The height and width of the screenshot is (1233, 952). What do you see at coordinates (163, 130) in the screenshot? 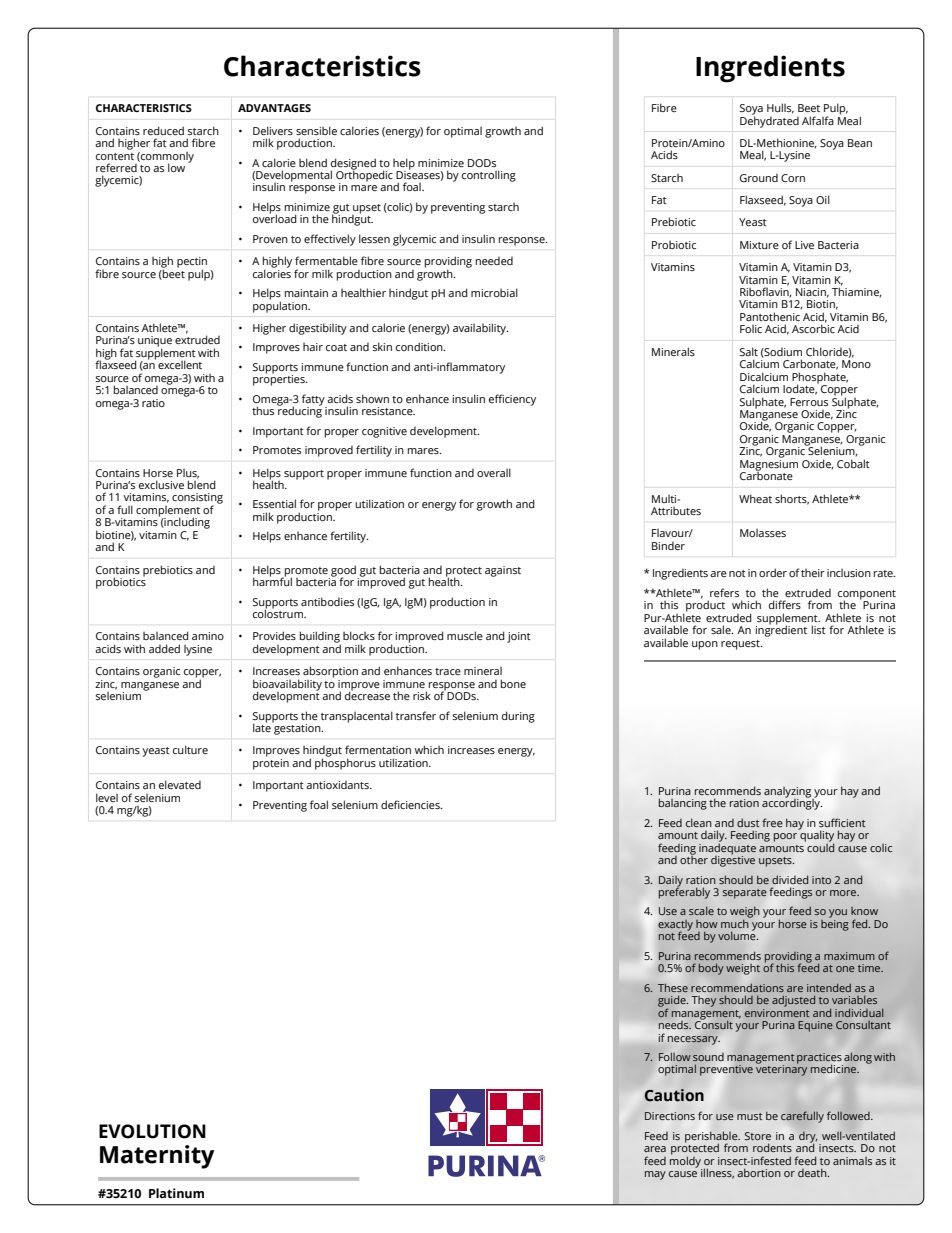
I see `reduced` at bounding box center [163, 130].
